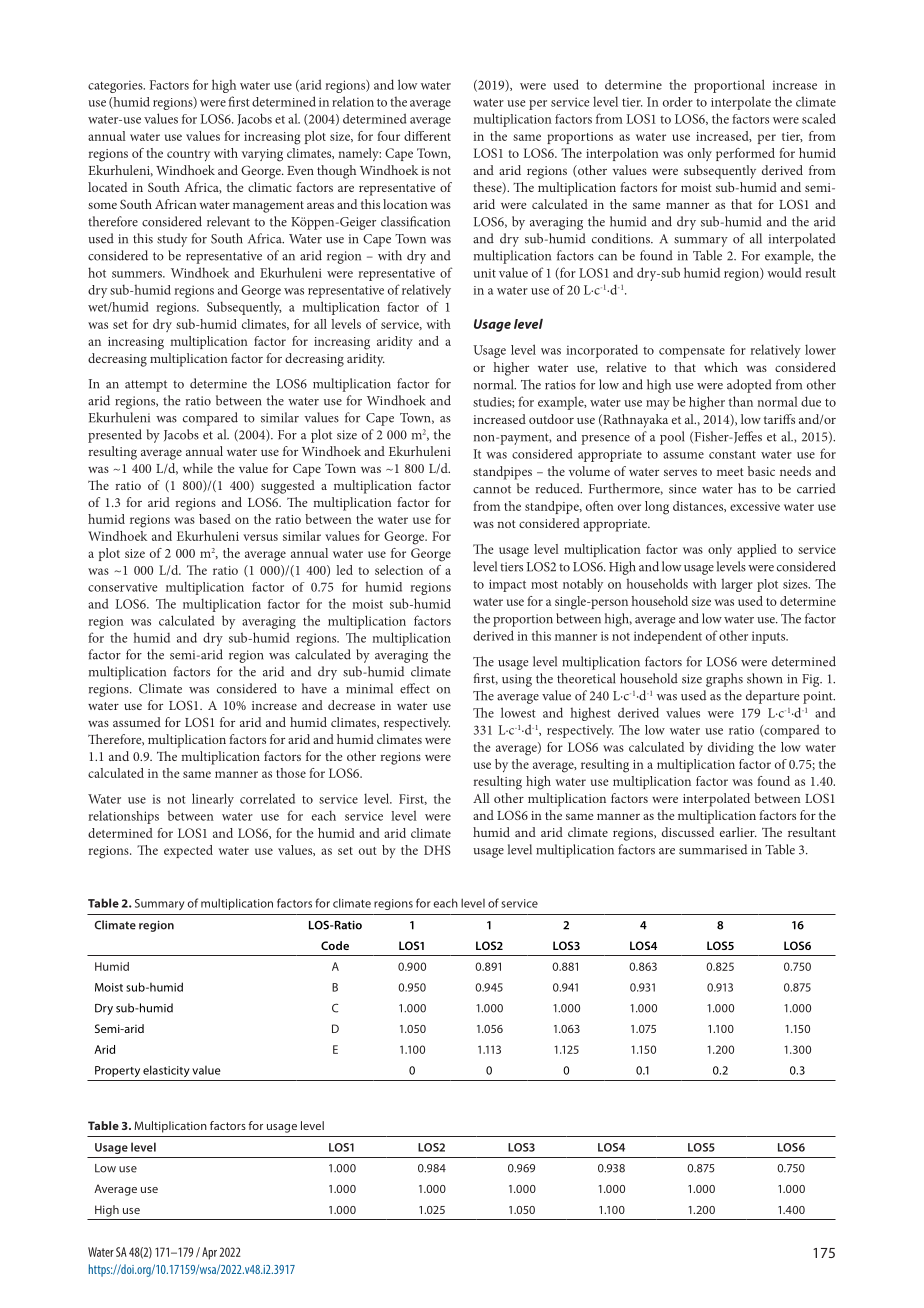 The width and height of the page is (924, 1308). Describe the element at coordinates (724, 680) in the page. I see `graphs` at that location.
